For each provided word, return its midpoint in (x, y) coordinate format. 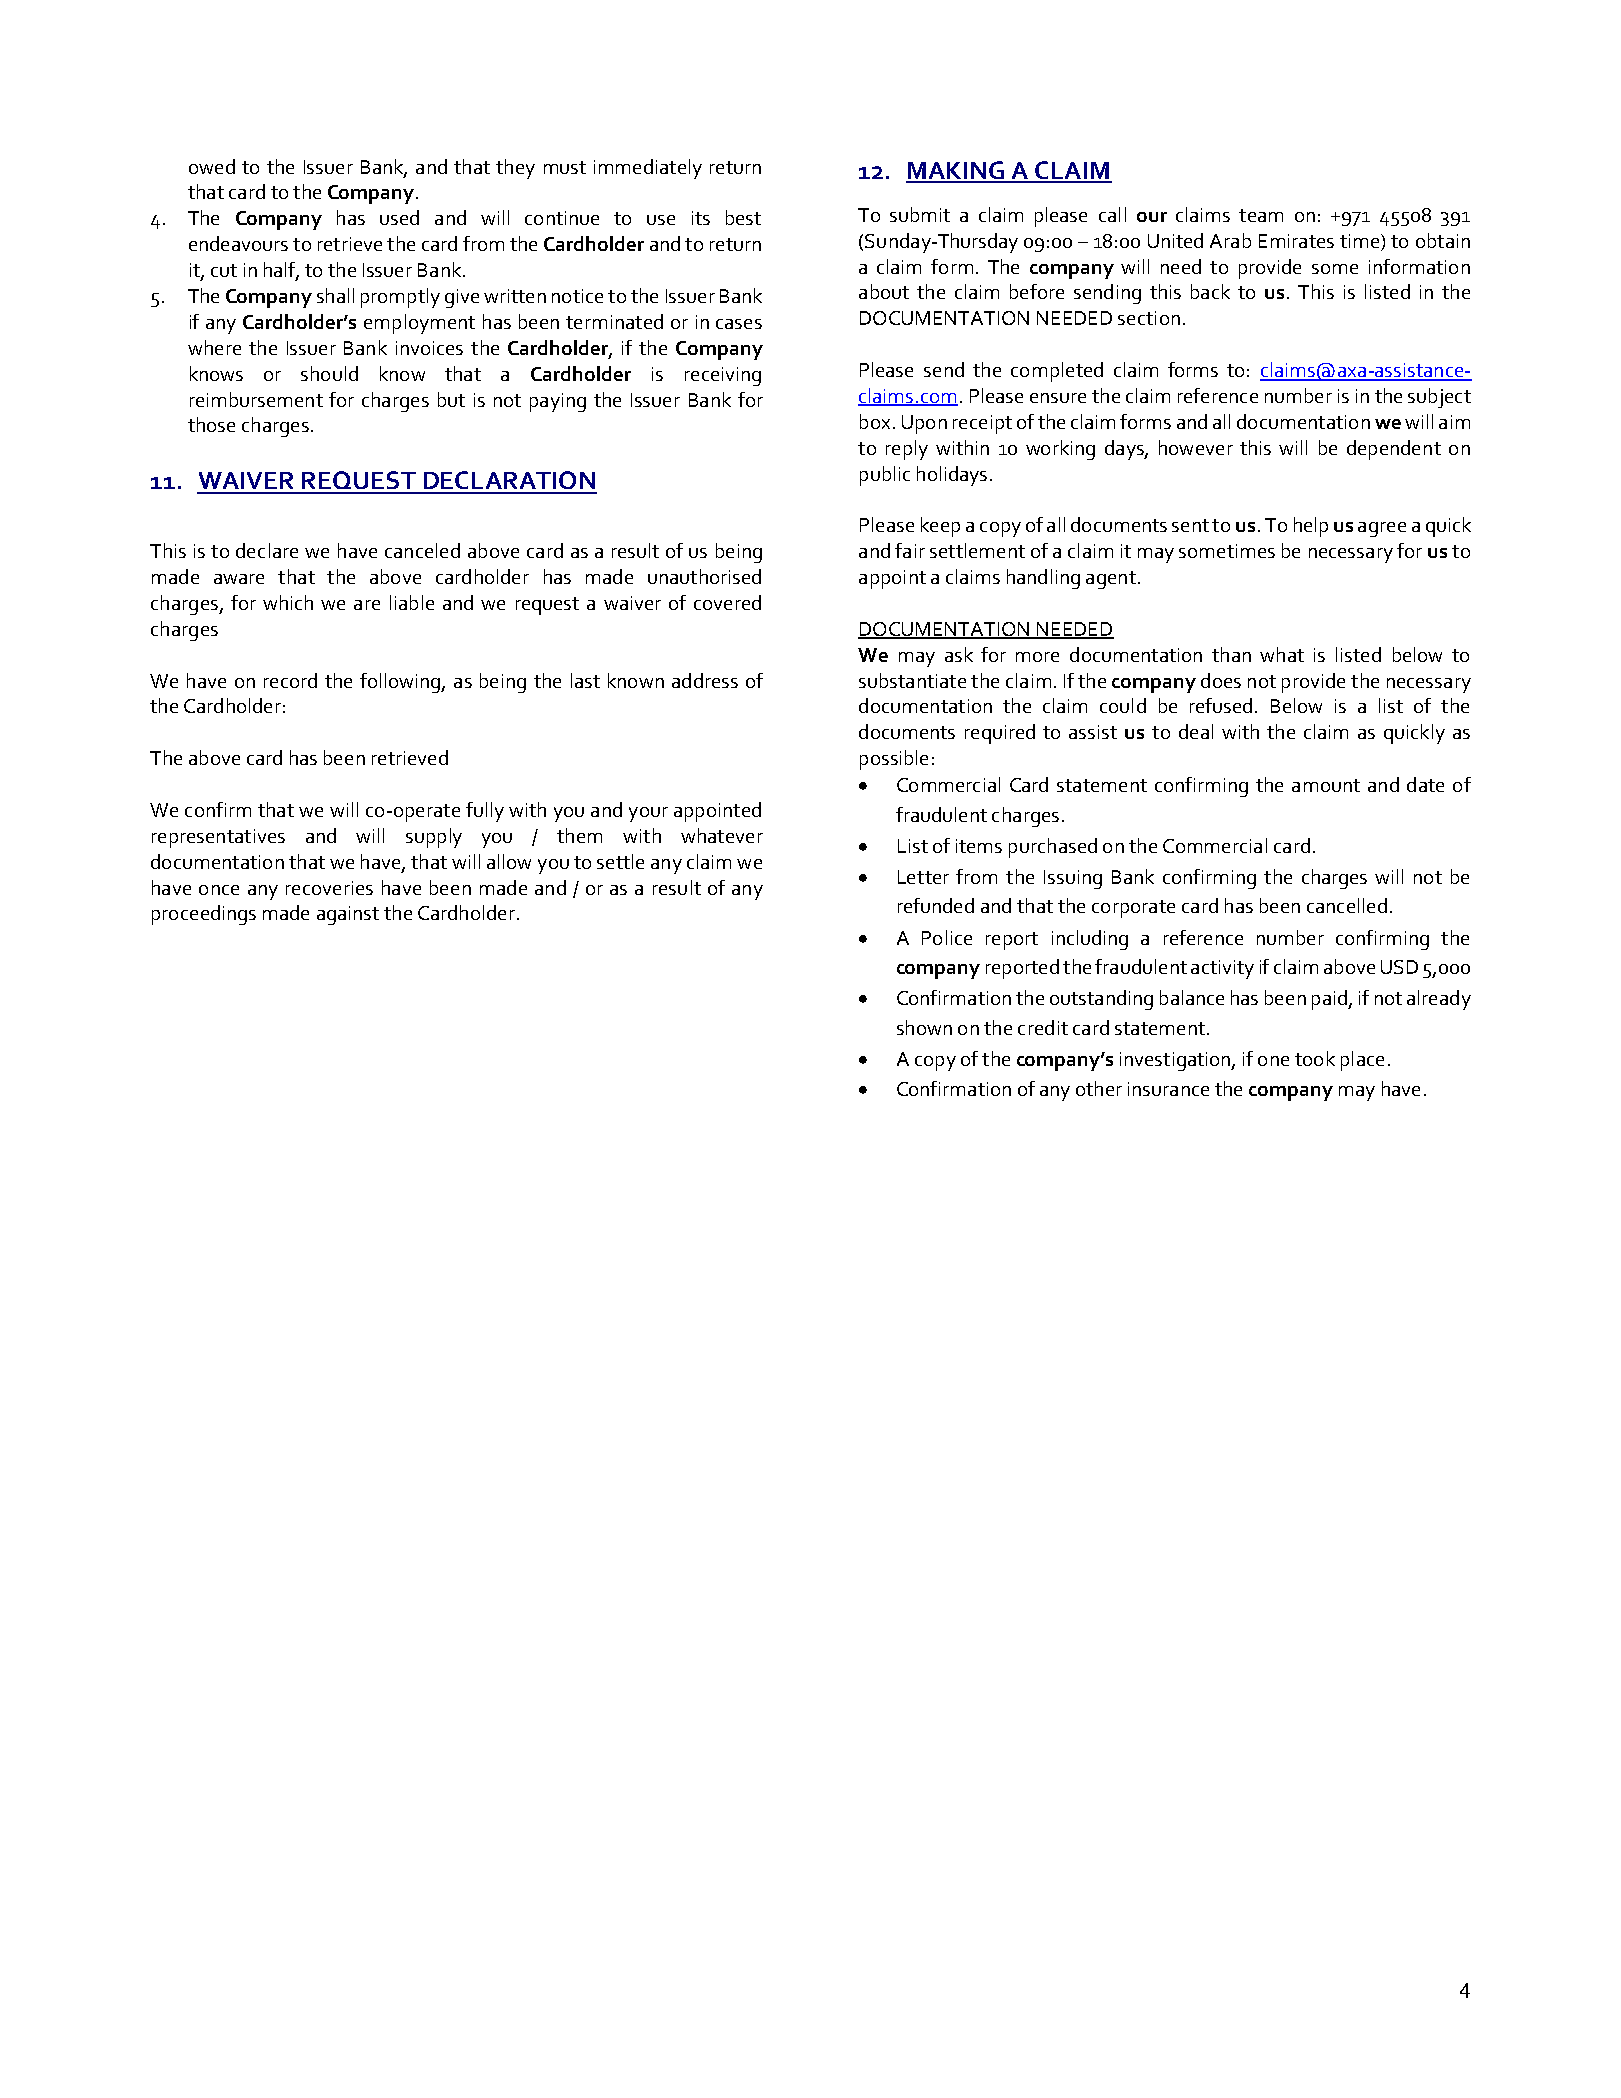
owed (212, 166)
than (1231, 654)
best (743, 217)
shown (924, 1027)
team (1261, 215)
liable (412, 602)
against (348, 915)
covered (727, 602)
